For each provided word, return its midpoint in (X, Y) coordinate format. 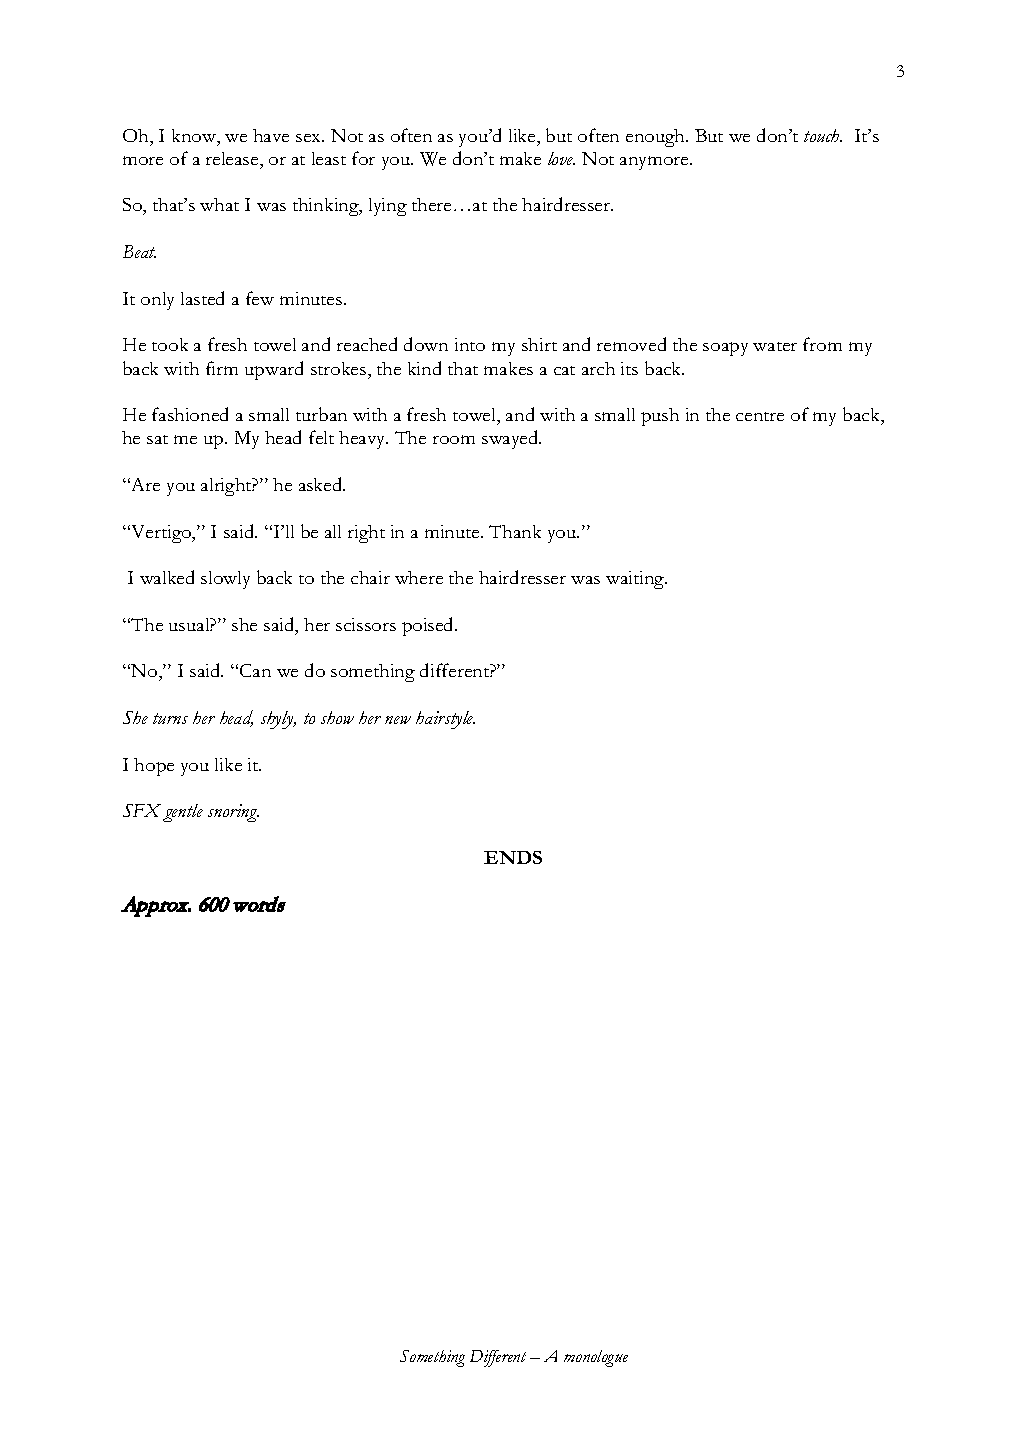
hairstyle (445, 720)
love (561, 158)
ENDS (513, 857)
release (233, 158)
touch (823, 135)
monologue (596, 1358)
